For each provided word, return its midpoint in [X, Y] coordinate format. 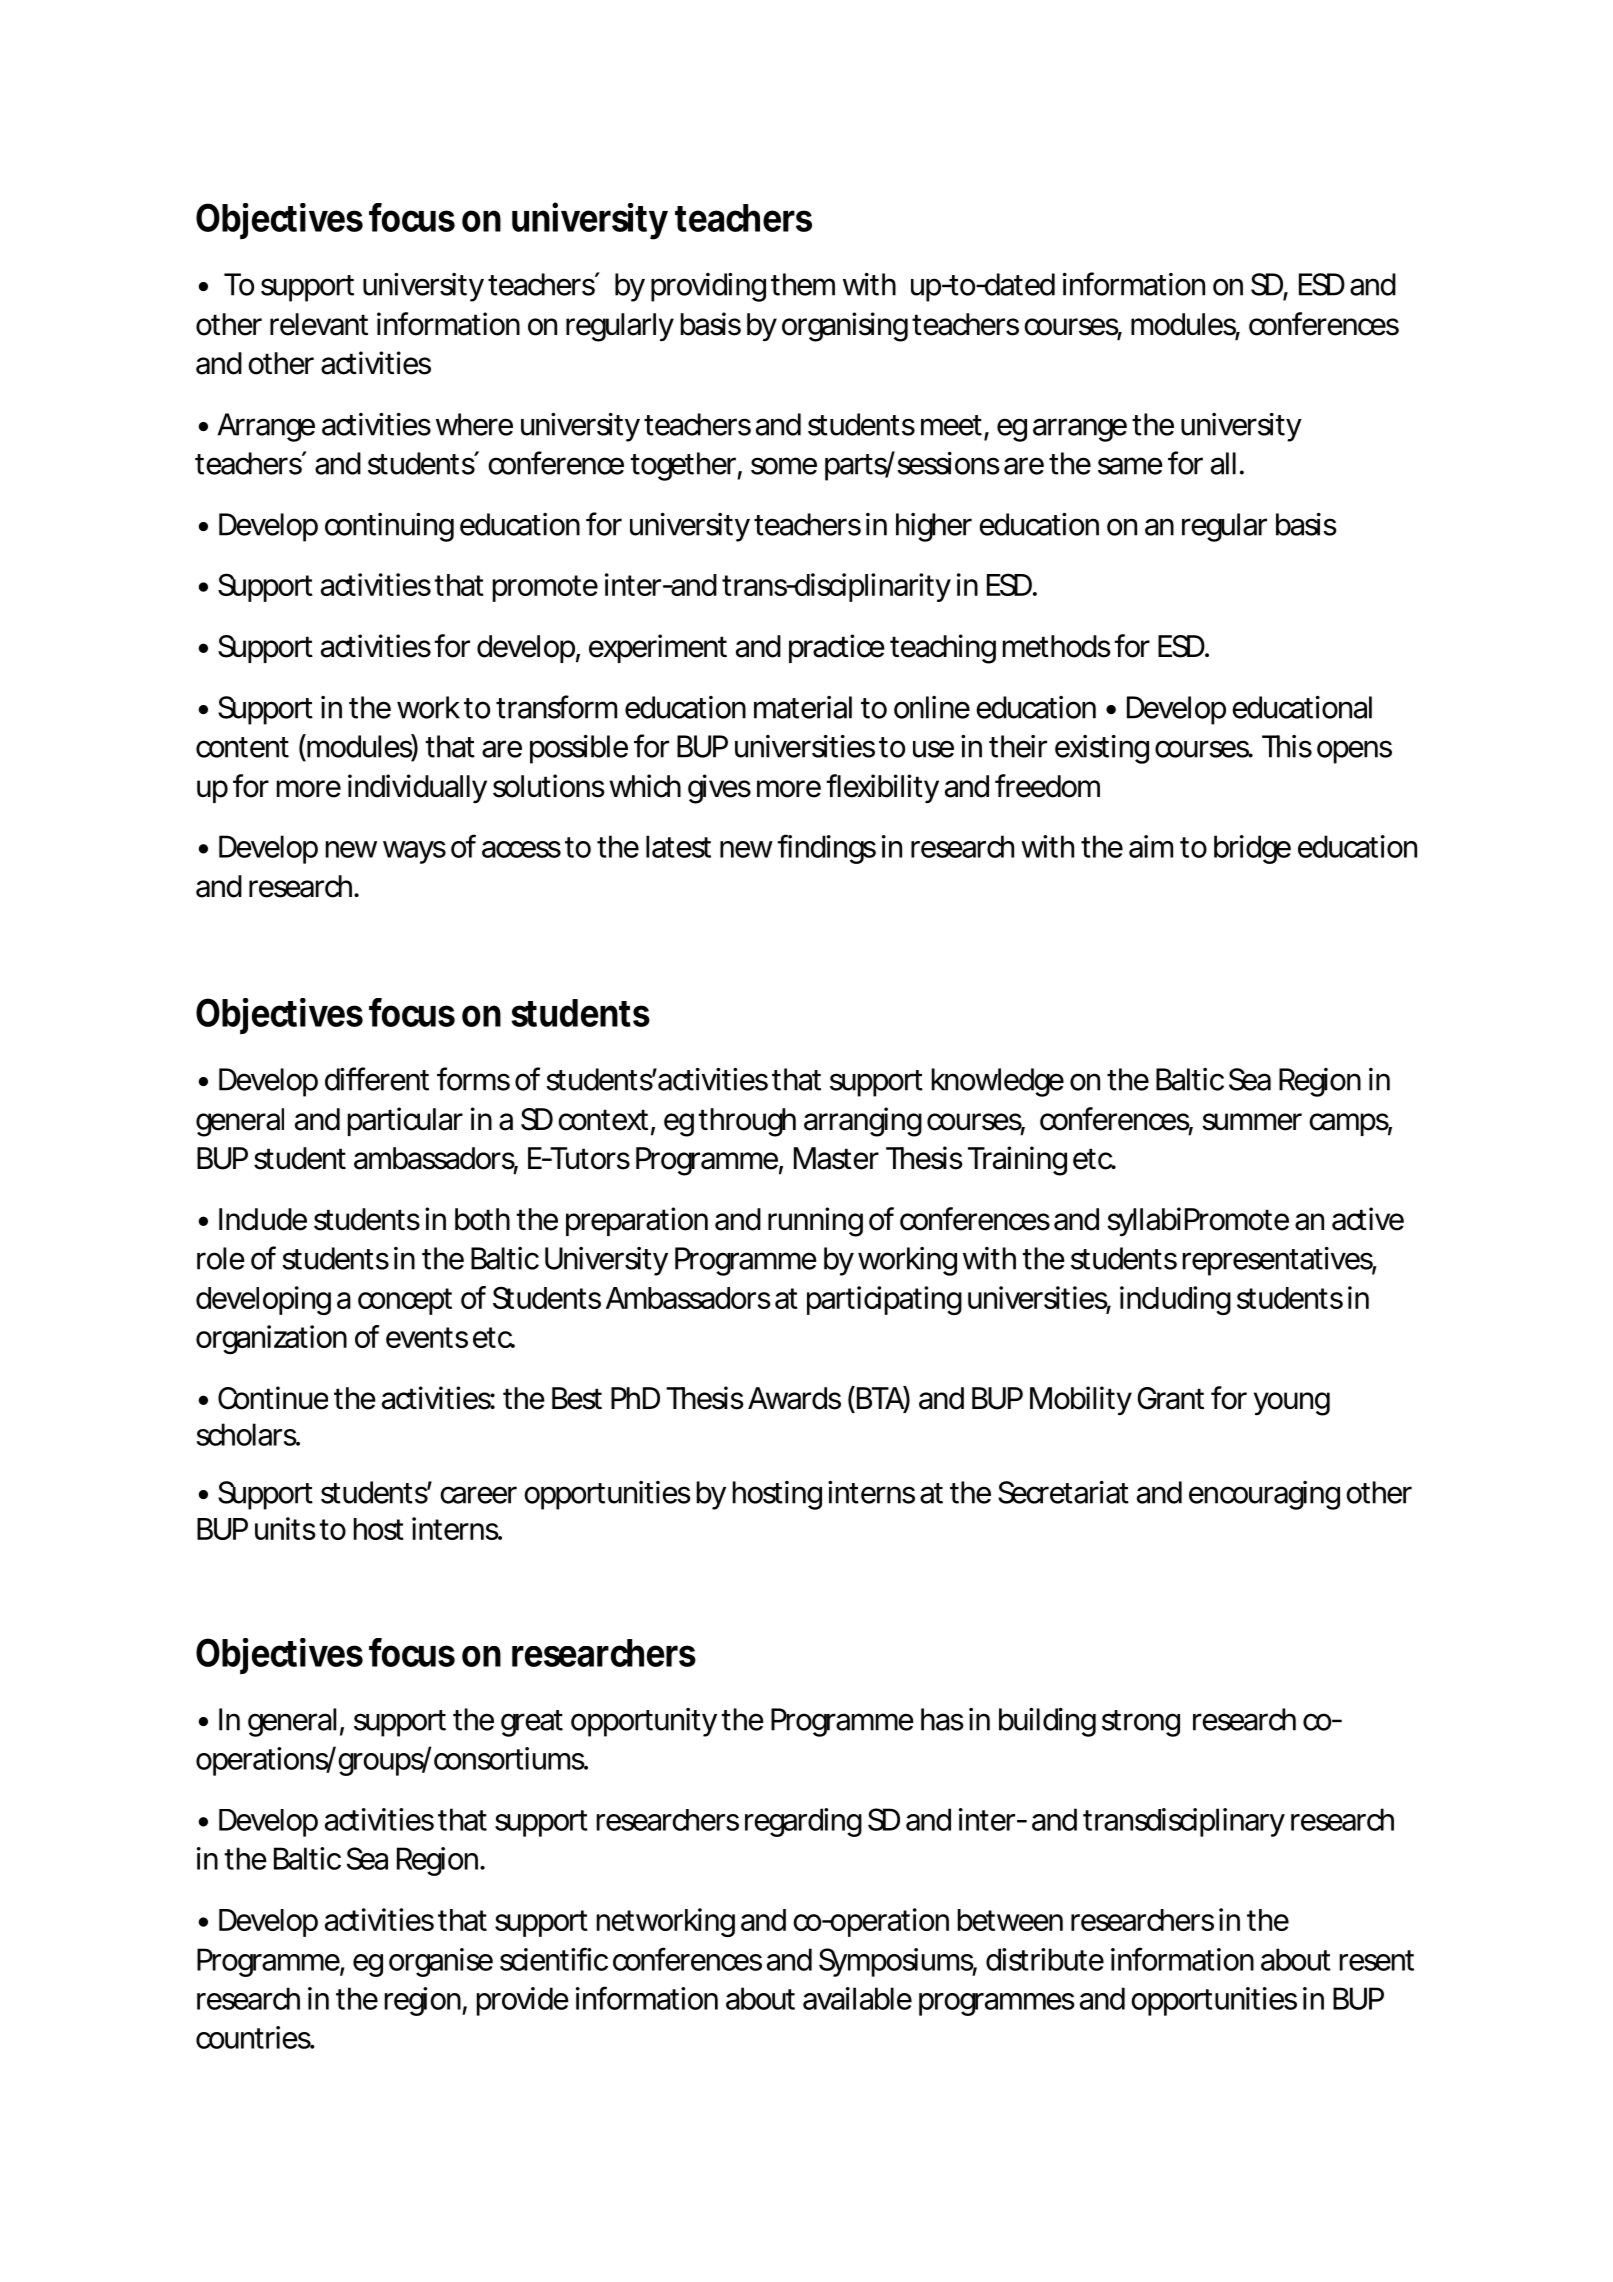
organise [441, 1962]
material [803, 707]
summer [1252, 1122]
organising [845, 327]
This [1287, 746]
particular [405, 1121]
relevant [319, 324]
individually [417, 788]
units [285, 1528]
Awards [794, 1398]
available [857, 1998]
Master [836, 1158]
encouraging [1264, 1495]
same [1130, 466]
